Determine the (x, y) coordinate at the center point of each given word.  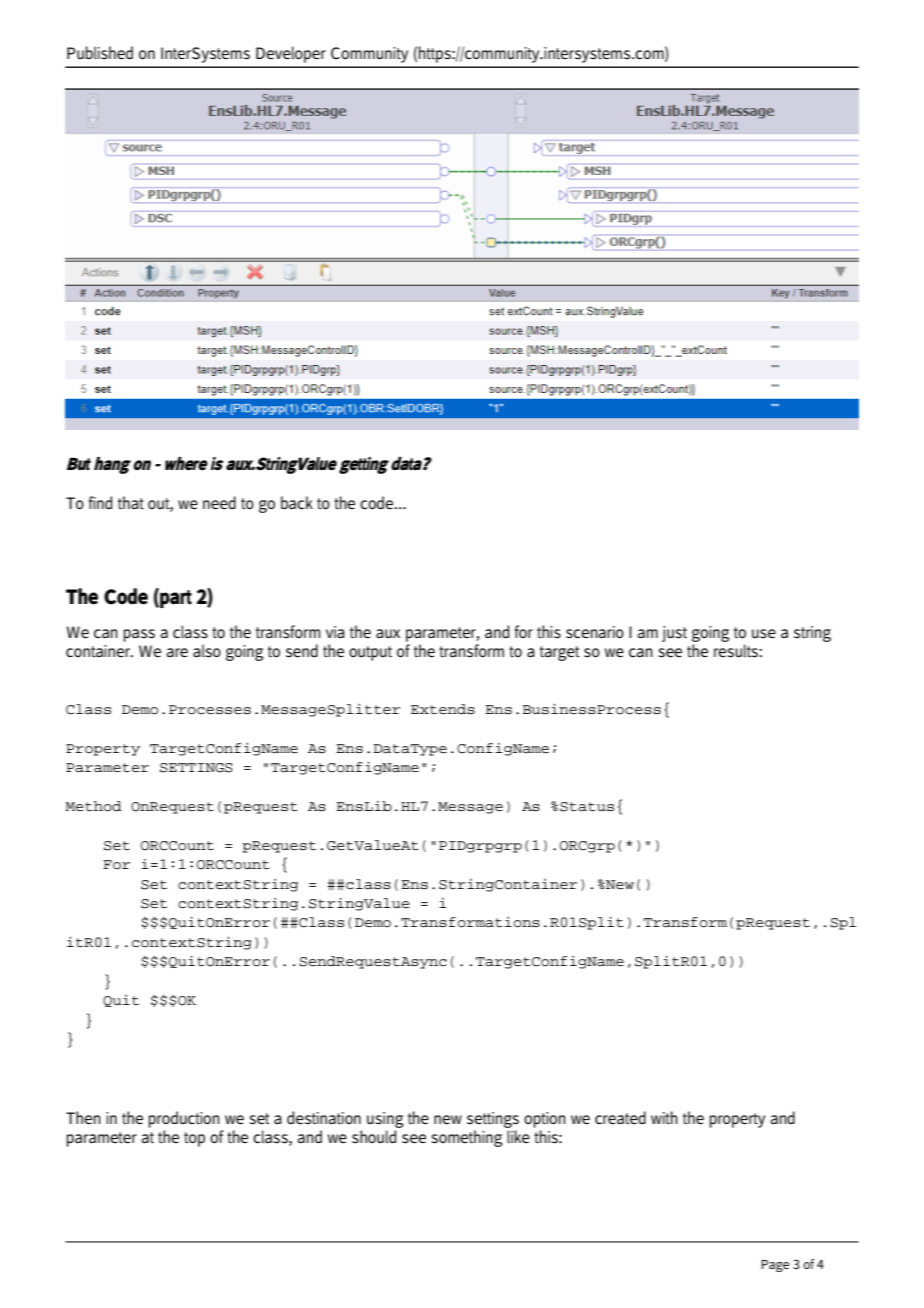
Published (100, 53)
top (194, 1139)
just (674, 634)
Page (775, 1266)
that (131, 502)
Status (587, 807)
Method (94, 806)
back (297, 503)
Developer (291, 54)
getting (364, 465)
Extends (443, 709)
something (466, 1138)
